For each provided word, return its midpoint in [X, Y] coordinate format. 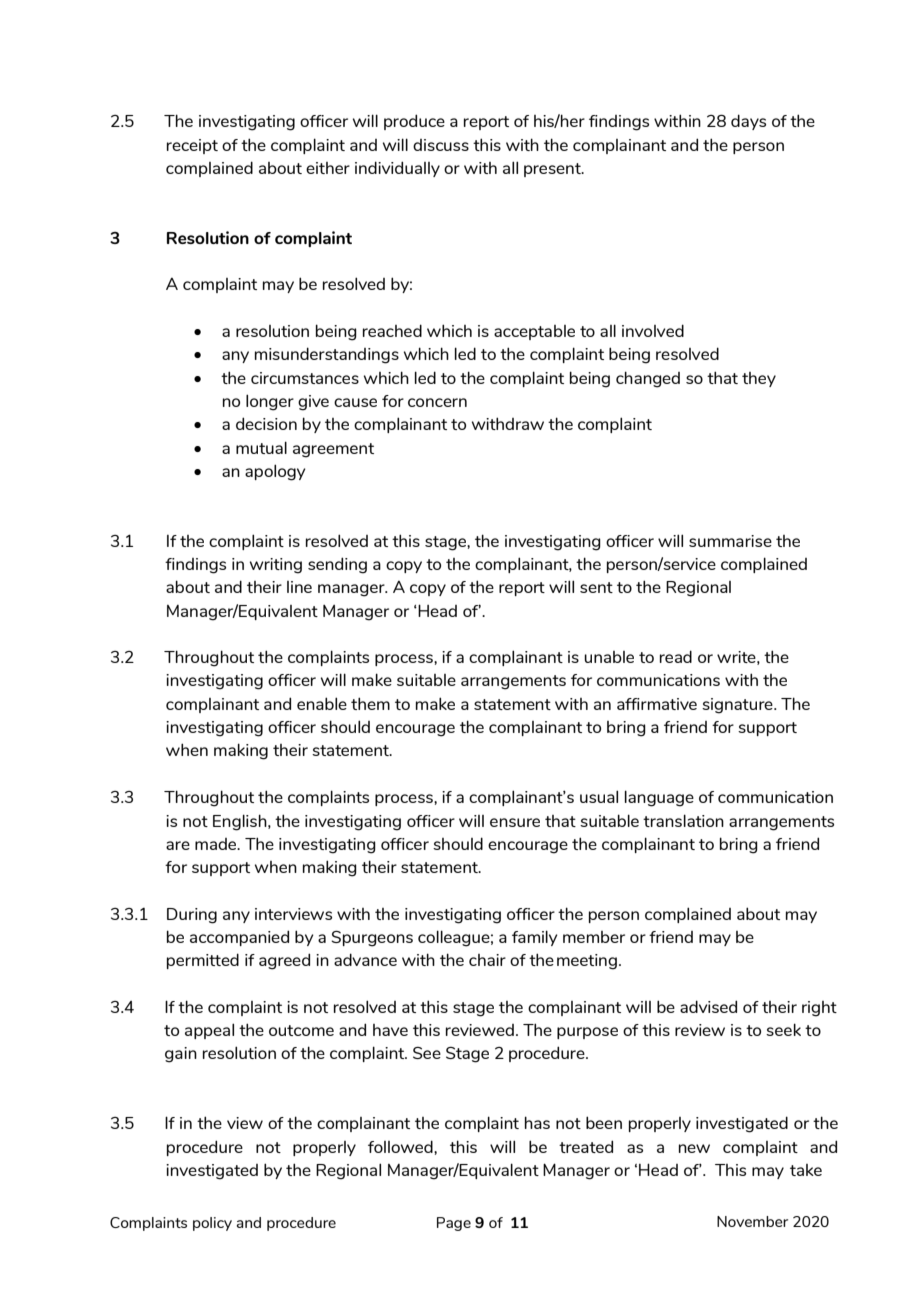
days [748, 122]
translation [683, 820]
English [241, 822]
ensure [515, 822]
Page [454, 1224]
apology [275, 472]
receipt [192, 146]
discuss [441, 145]
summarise [730, 541]
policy [212, 1224]
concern [437, 402]
